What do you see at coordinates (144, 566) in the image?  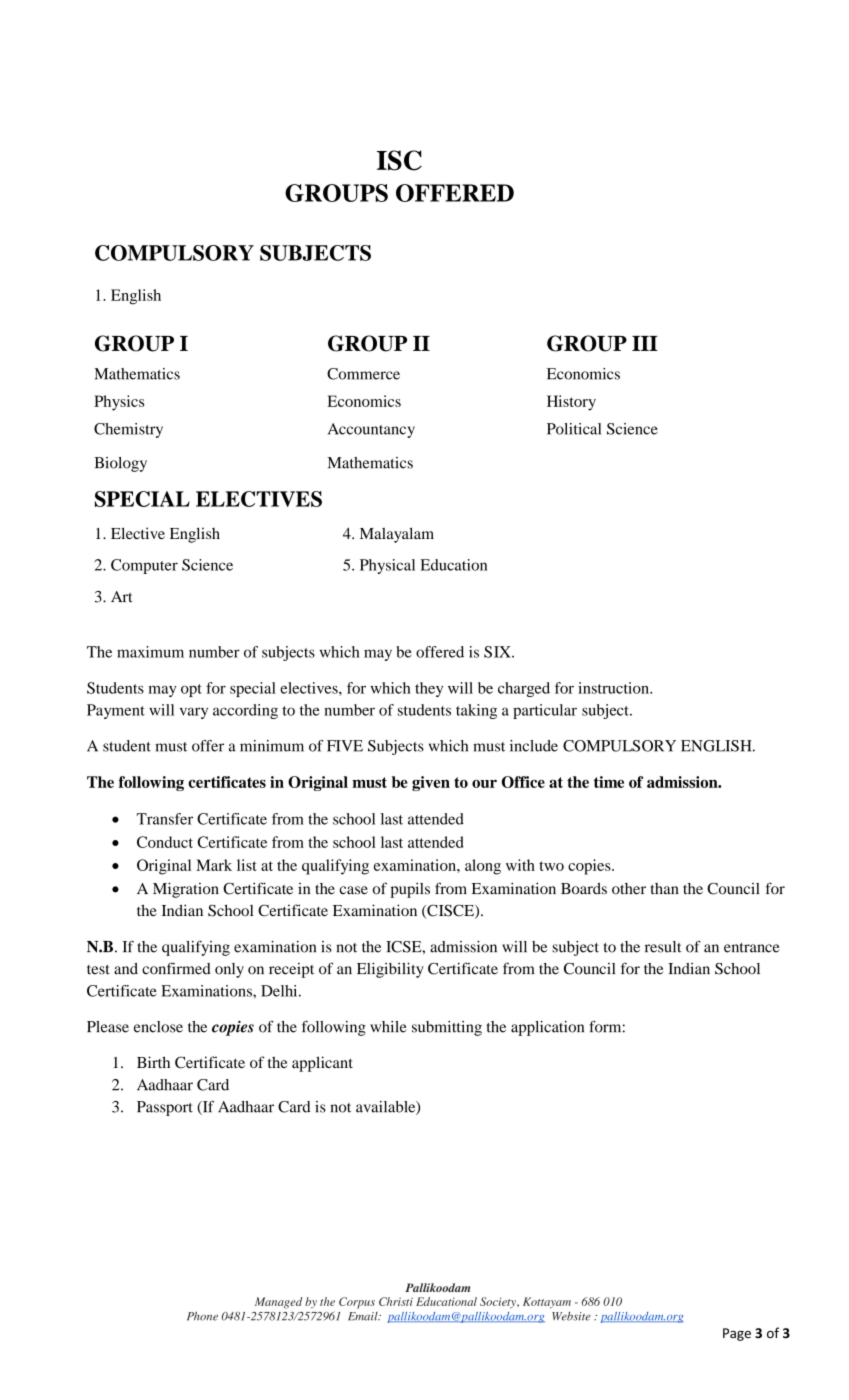 I see `Computer` at bounding box center [144, 566].
